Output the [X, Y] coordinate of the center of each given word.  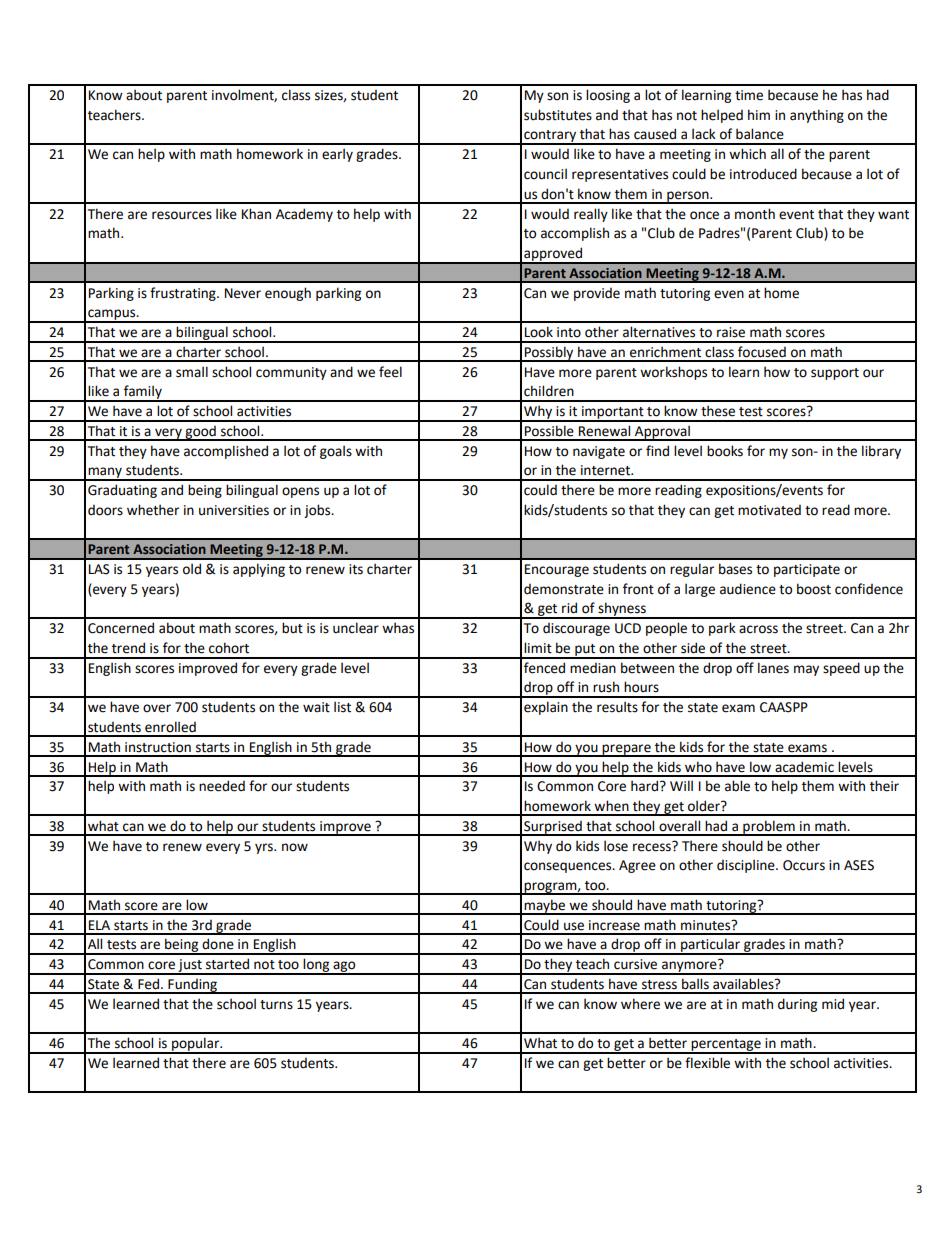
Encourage [557, 570]
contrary [550, 137]
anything [817, 116]
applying [259, 570]
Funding [193, 986]
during [797, 1005]
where [640, 1004]
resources [182, 215]
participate [807, 570]
